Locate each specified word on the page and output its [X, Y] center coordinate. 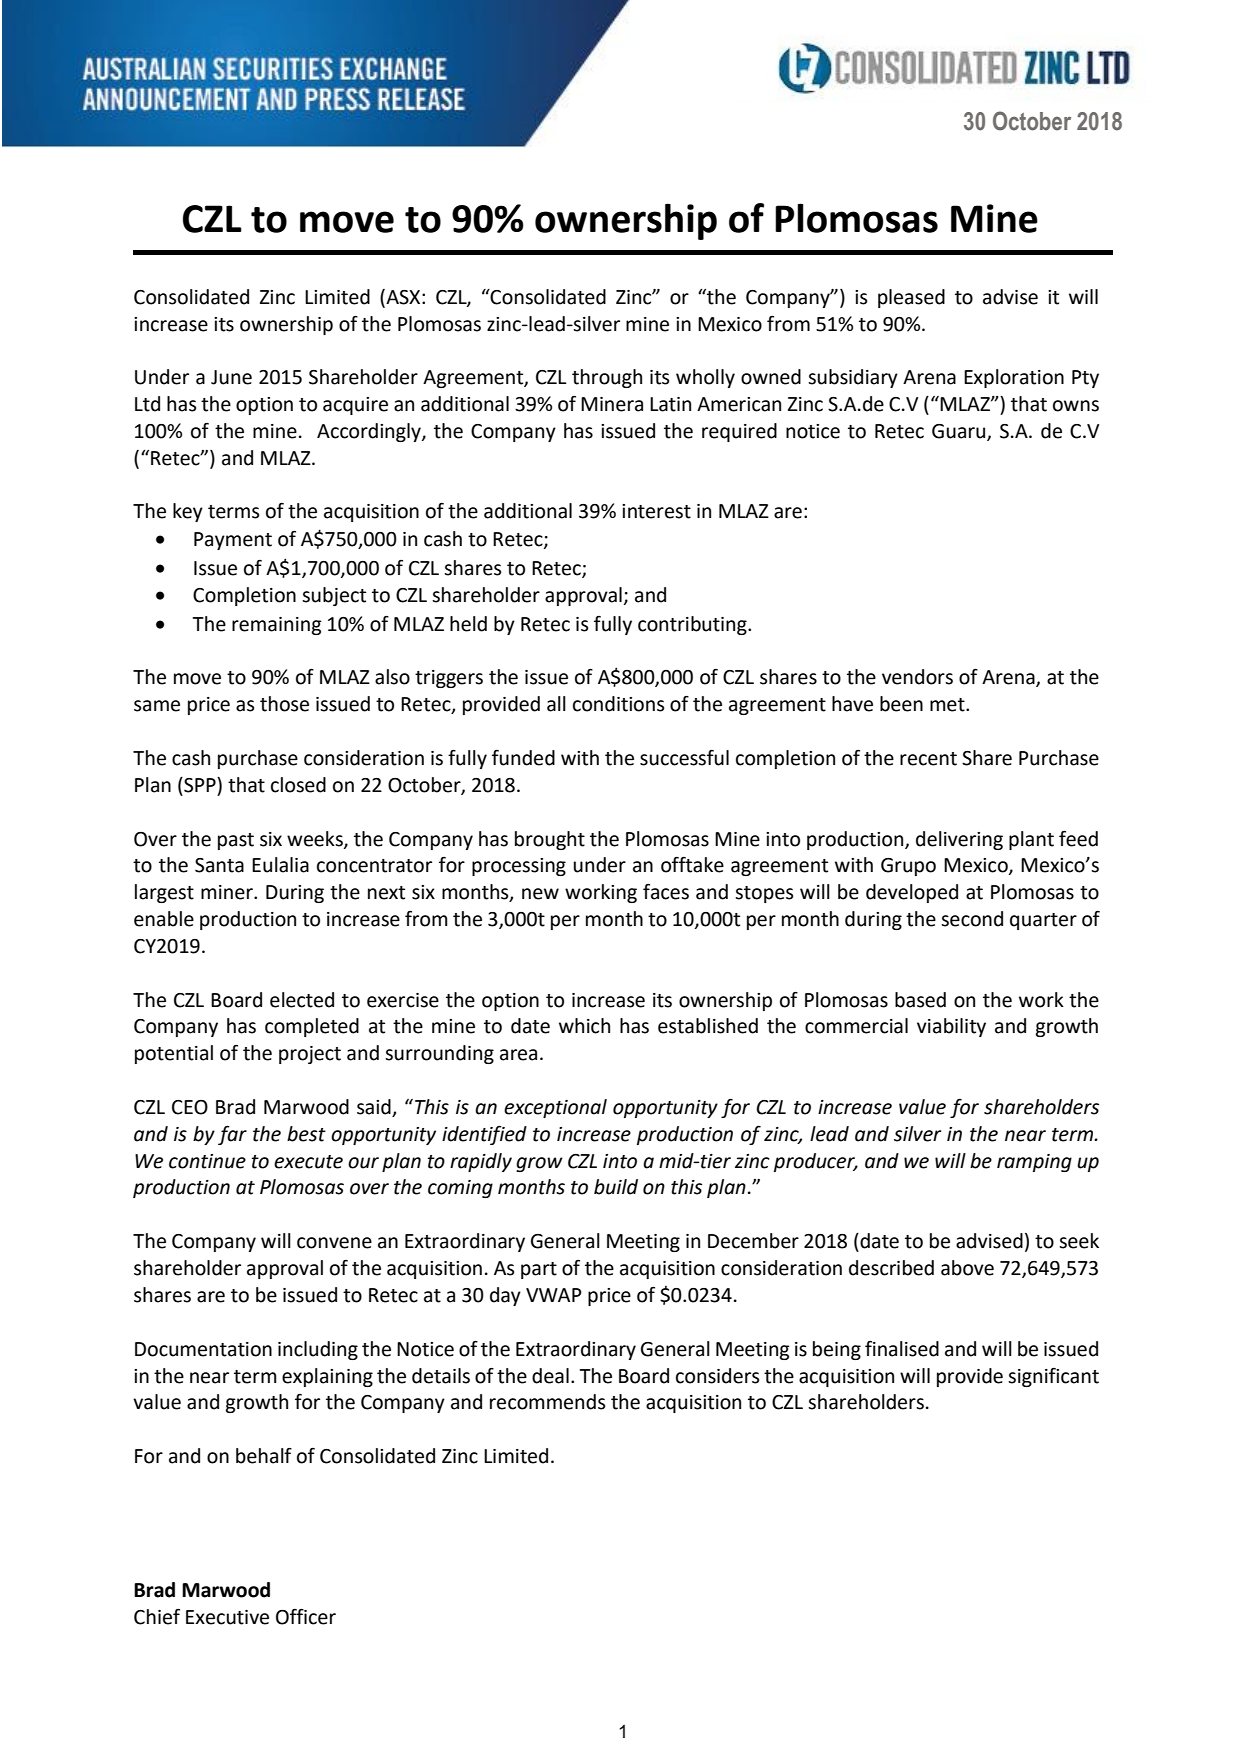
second [972, 919]
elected [302, 1000]
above [967, 1268]
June [231, 377]
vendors [917, 677]
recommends [547, 1402]
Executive [227, 1617]
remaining [277, 626]
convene [334, 1243]
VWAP [554, 1295]
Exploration [1014, 378]
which [584, 1026]
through [607, 378]
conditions [618, 704]
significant [1053, 1377]
